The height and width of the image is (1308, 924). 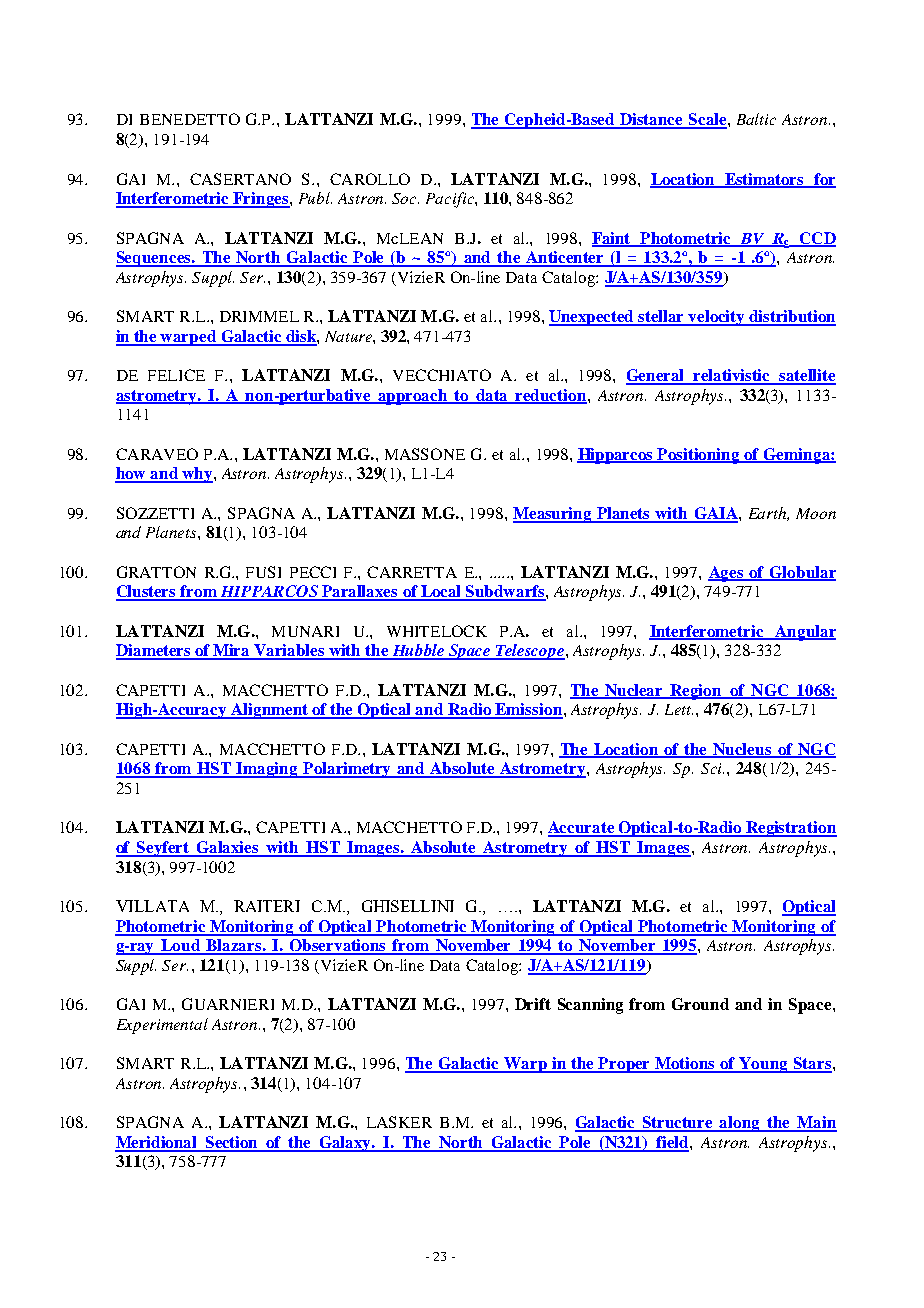 I want to click on Fringes, so click(x=261, y=200).
